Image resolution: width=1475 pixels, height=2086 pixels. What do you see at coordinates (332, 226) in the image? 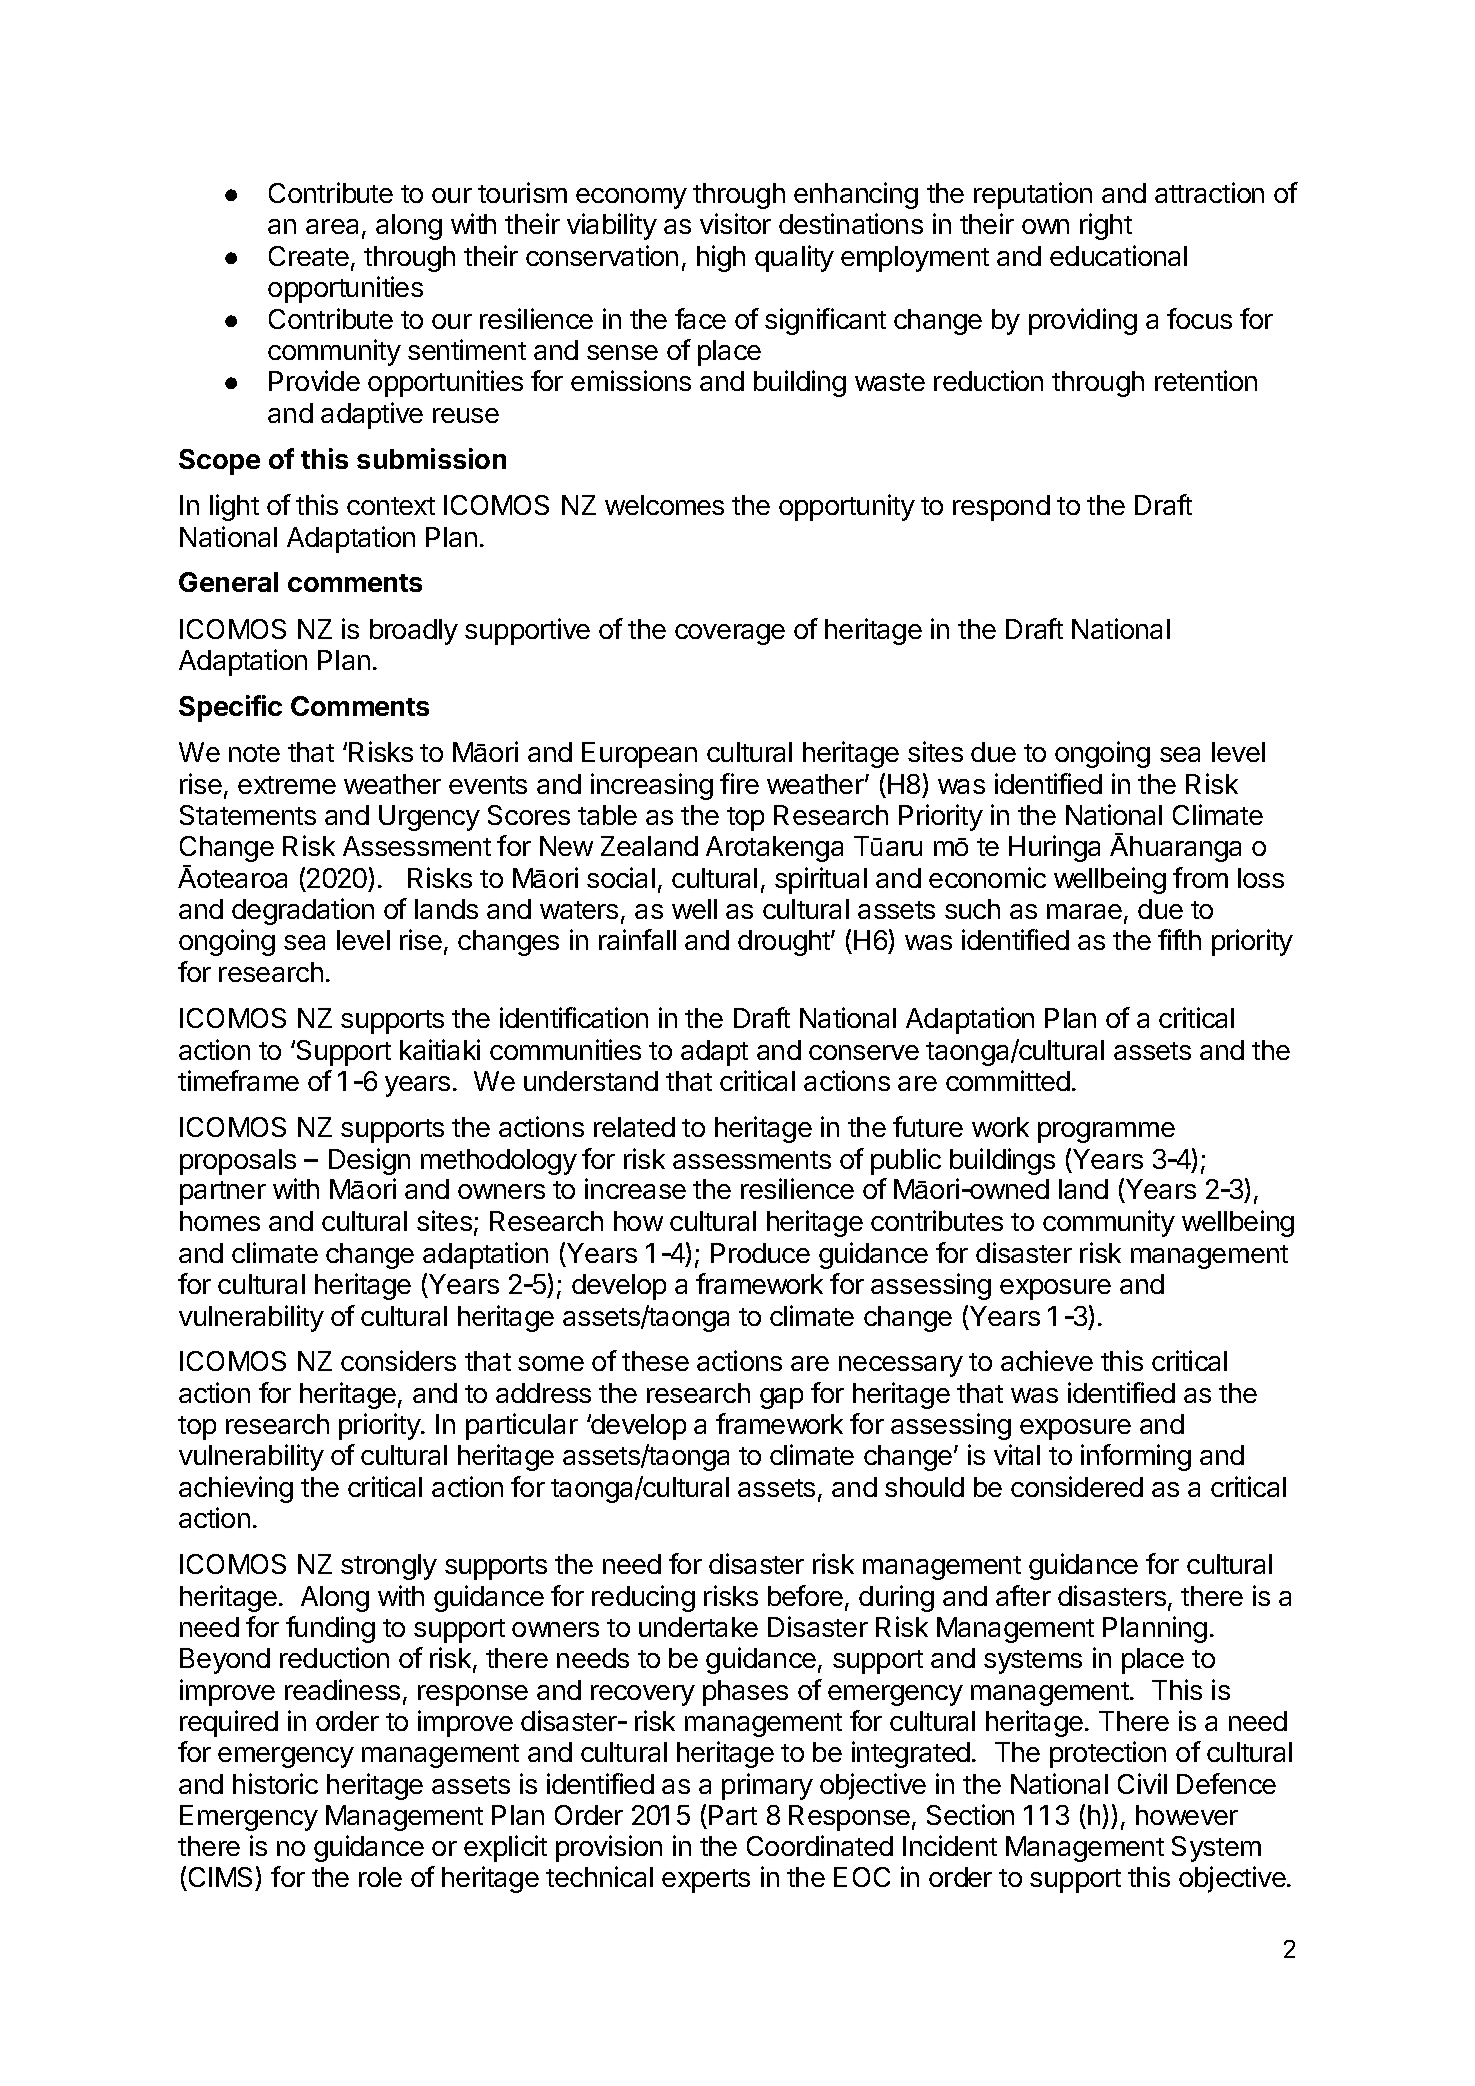
I see `area` at bounding box center [332, 226].
